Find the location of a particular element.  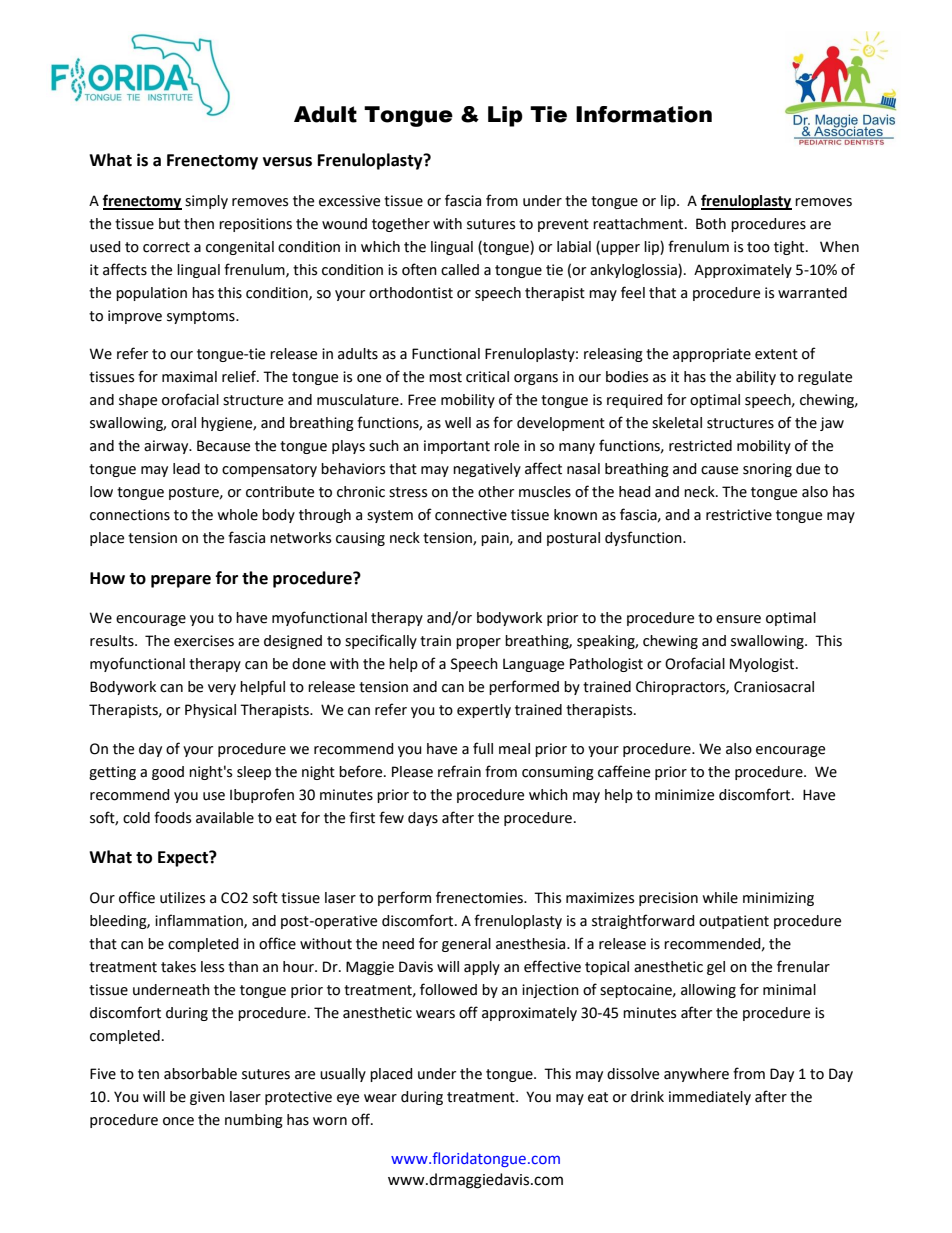

Information is located at coordinates (644, 114).
